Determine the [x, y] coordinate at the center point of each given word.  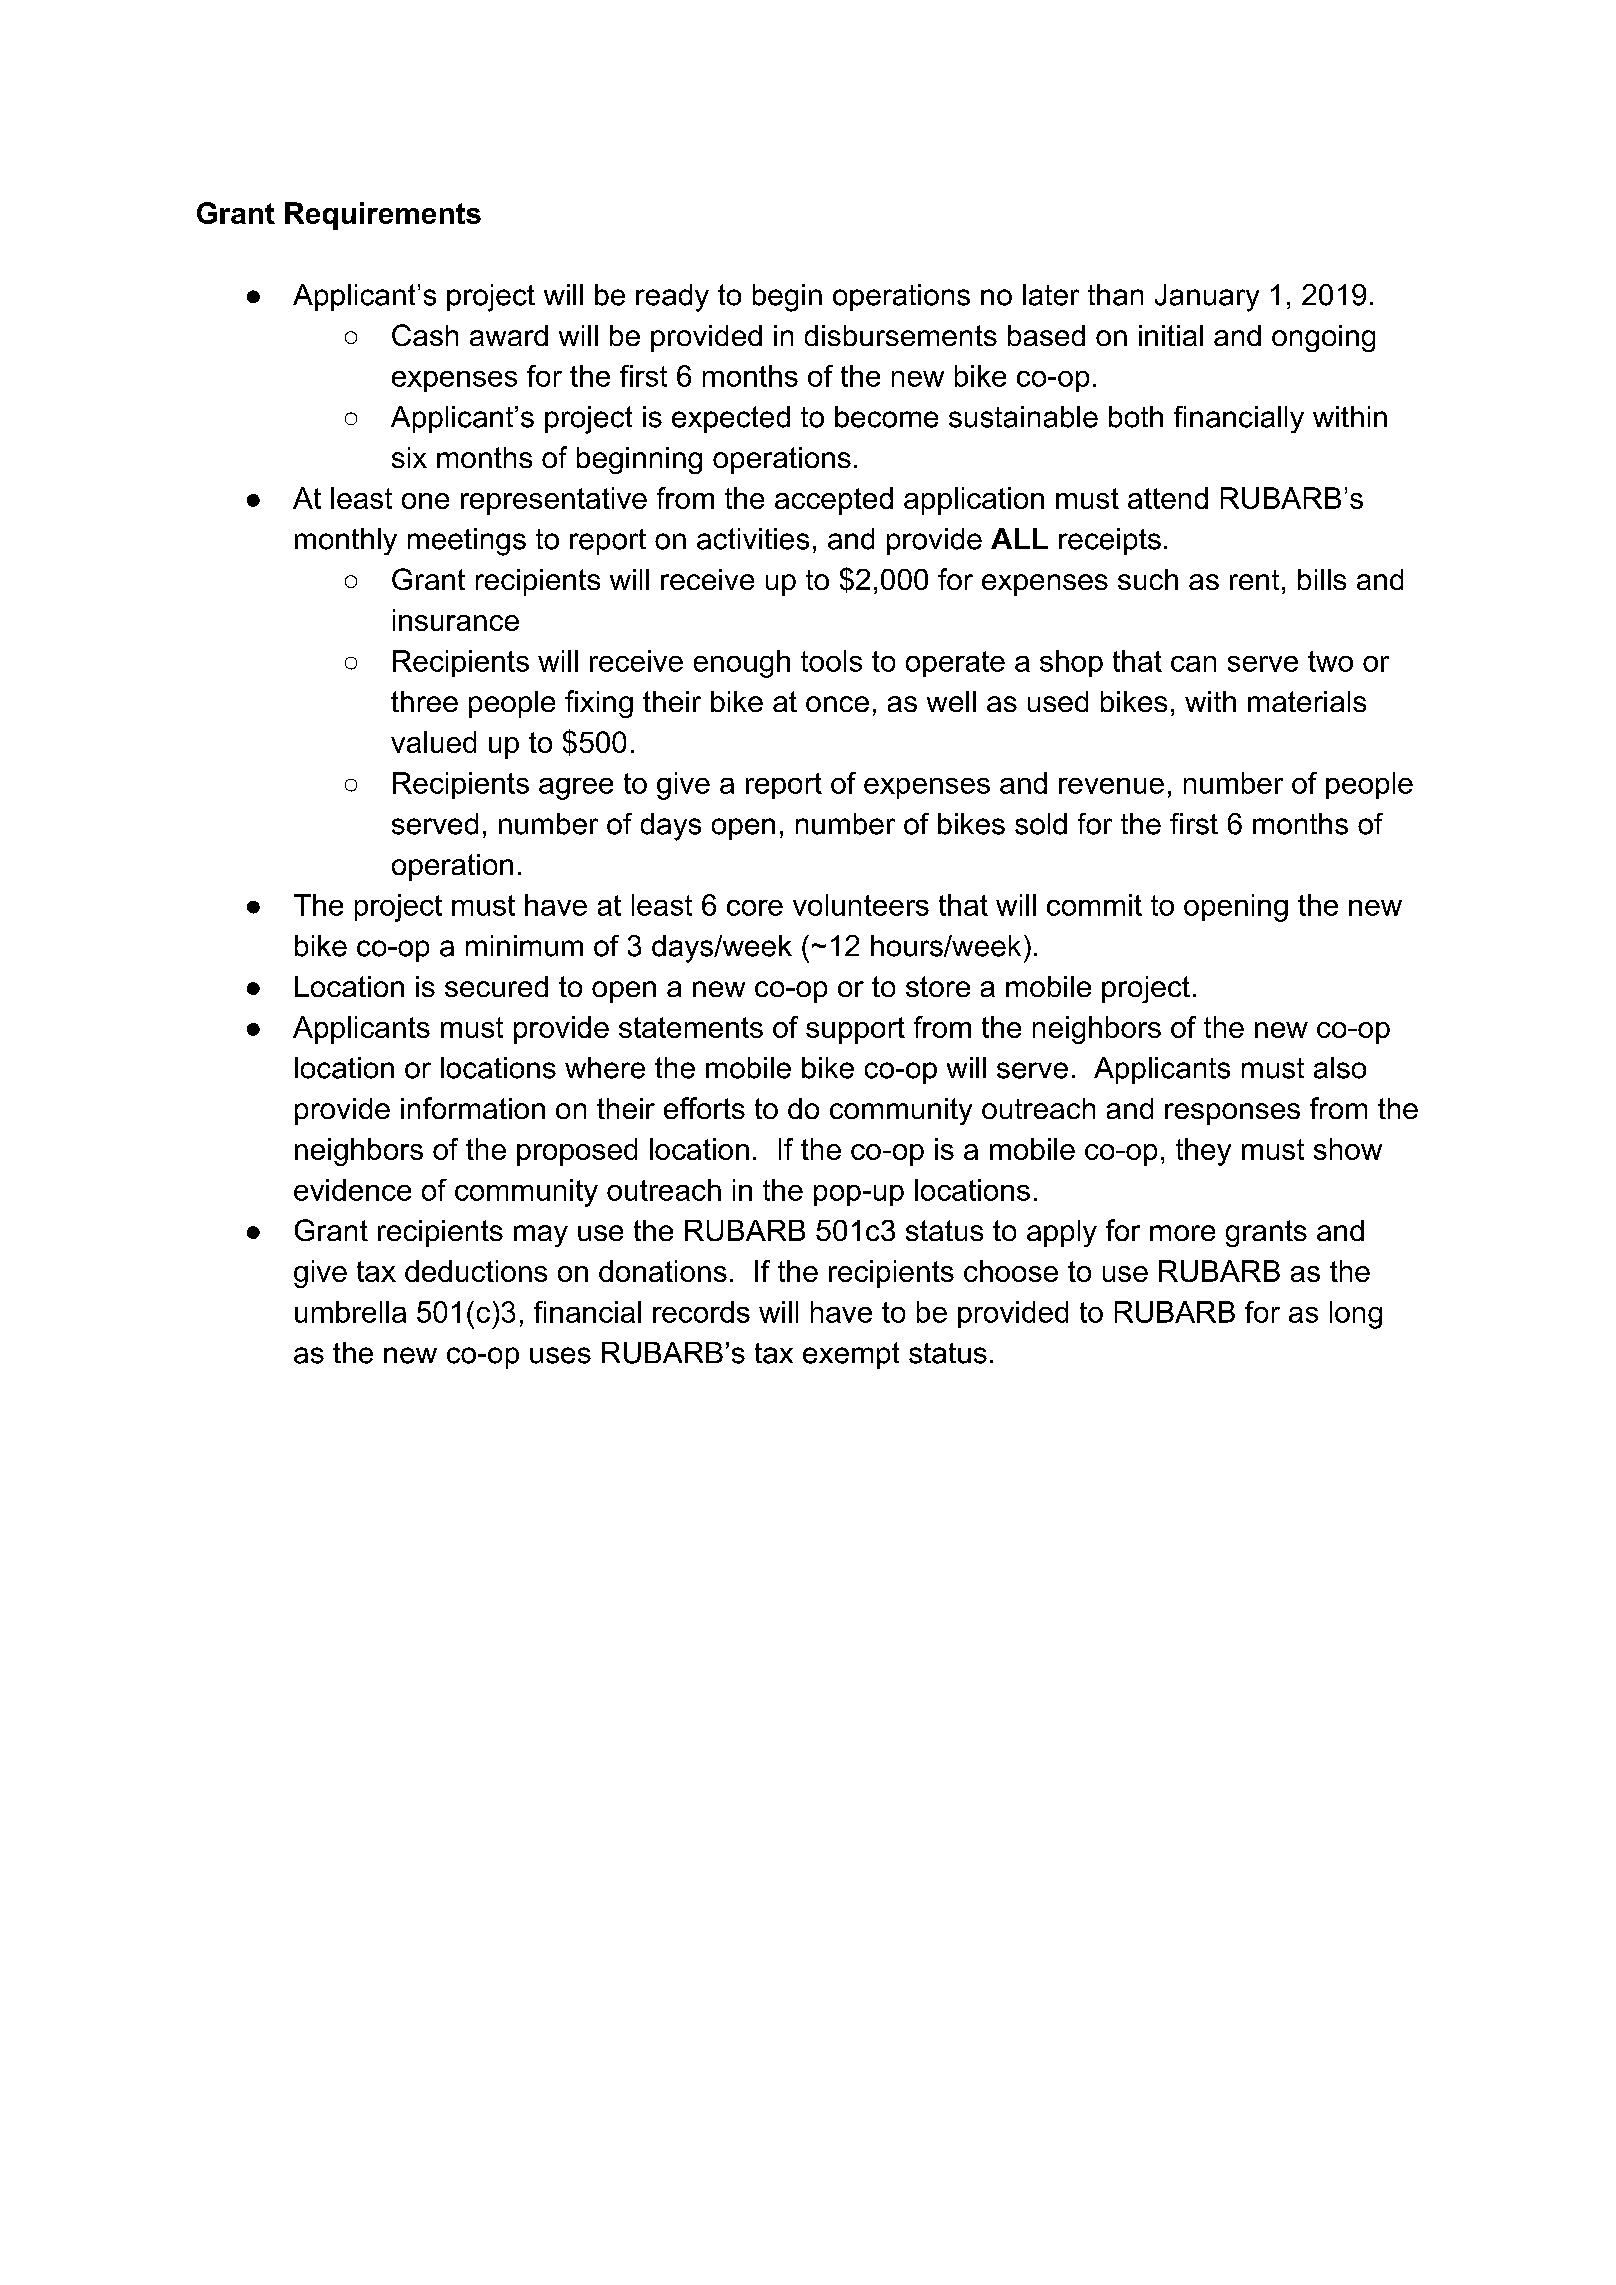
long [1356, 1315]
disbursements [901, 335]
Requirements [383, 216]
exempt [851, 1355]
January [1207, 298]
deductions [476, 1271]
